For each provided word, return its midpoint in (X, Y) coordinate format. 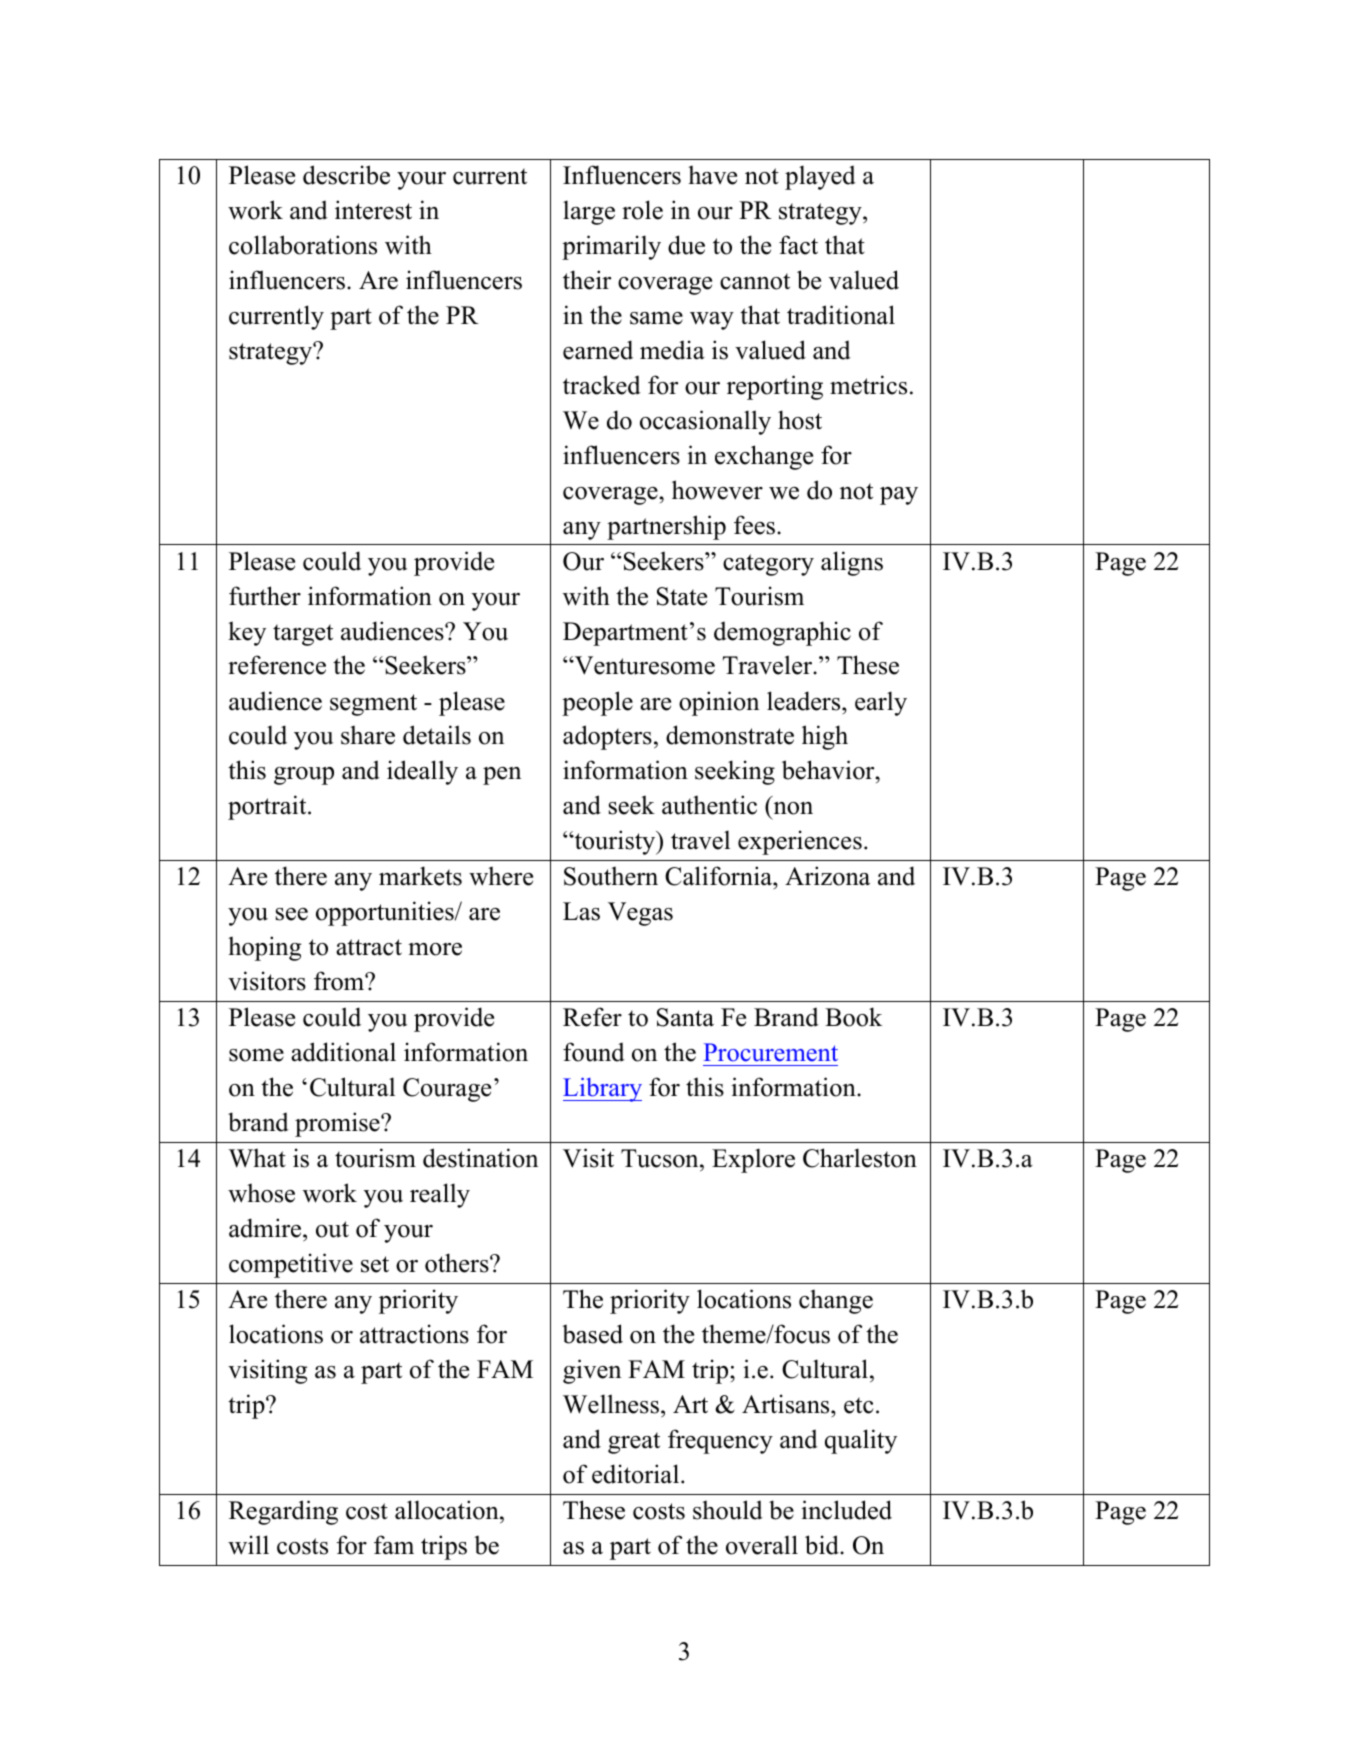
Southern (611, 876)
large (589, 212)
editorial (637, 1474)
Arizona (827, 876)
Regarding (283, 1512)
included (846, 1510)
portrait (268, 807)
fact (798, 245)
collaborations (303, 245)
